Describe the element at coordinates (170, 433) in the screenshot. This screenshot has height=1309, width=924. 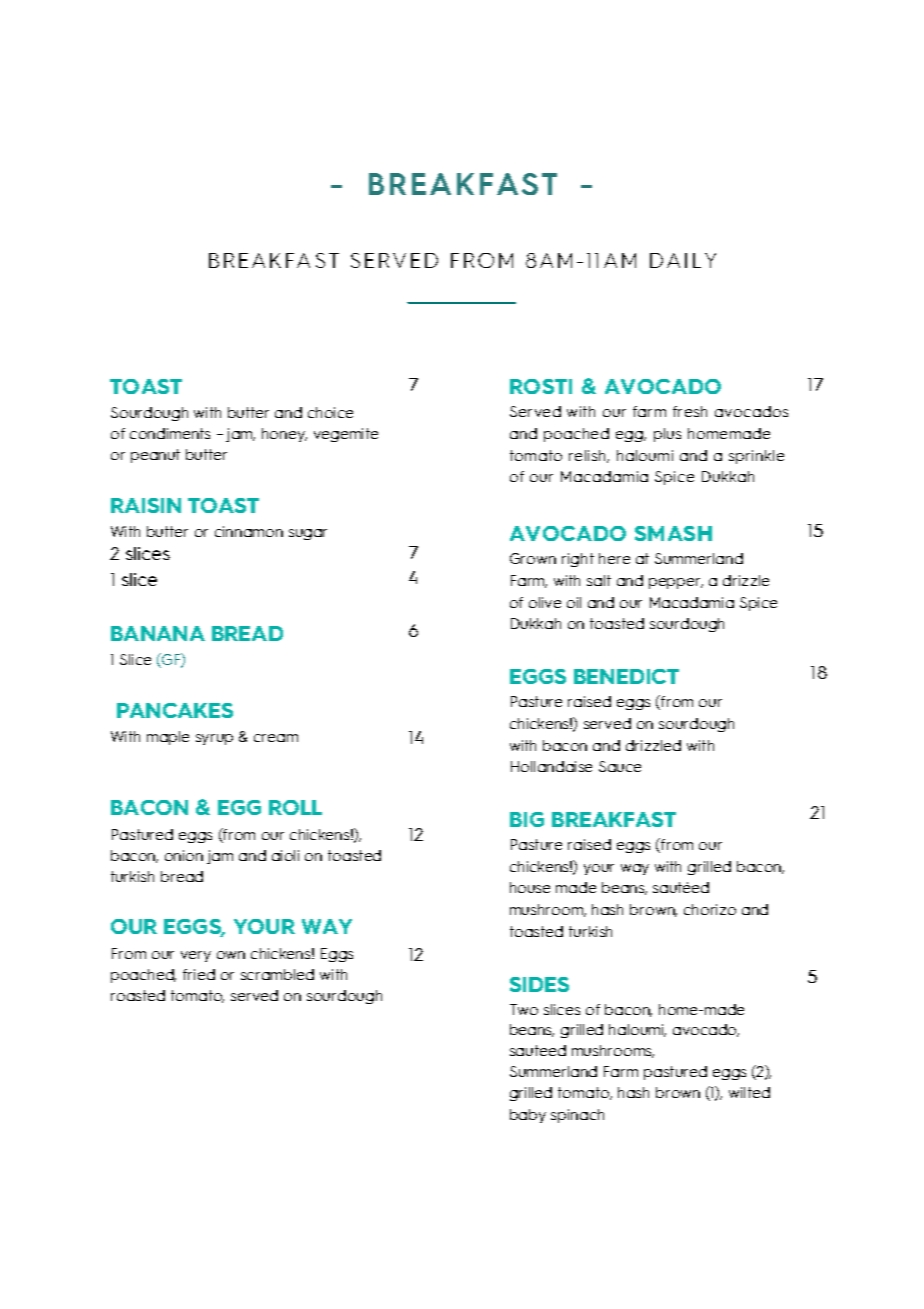
I see `condiments` at that location.
